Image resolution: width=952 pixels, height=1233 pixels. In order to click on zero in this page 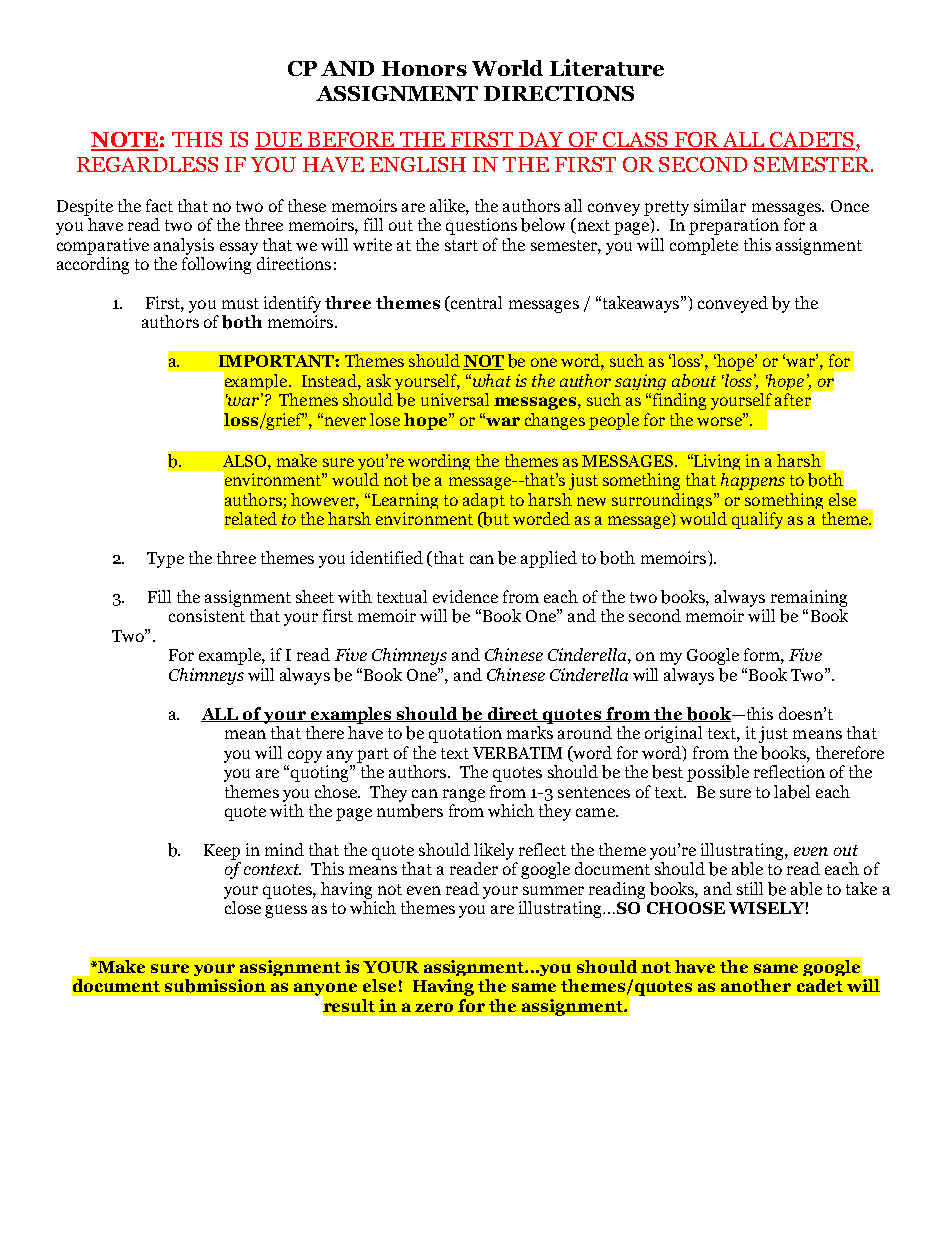, I will do `click(434, 1007)`.
